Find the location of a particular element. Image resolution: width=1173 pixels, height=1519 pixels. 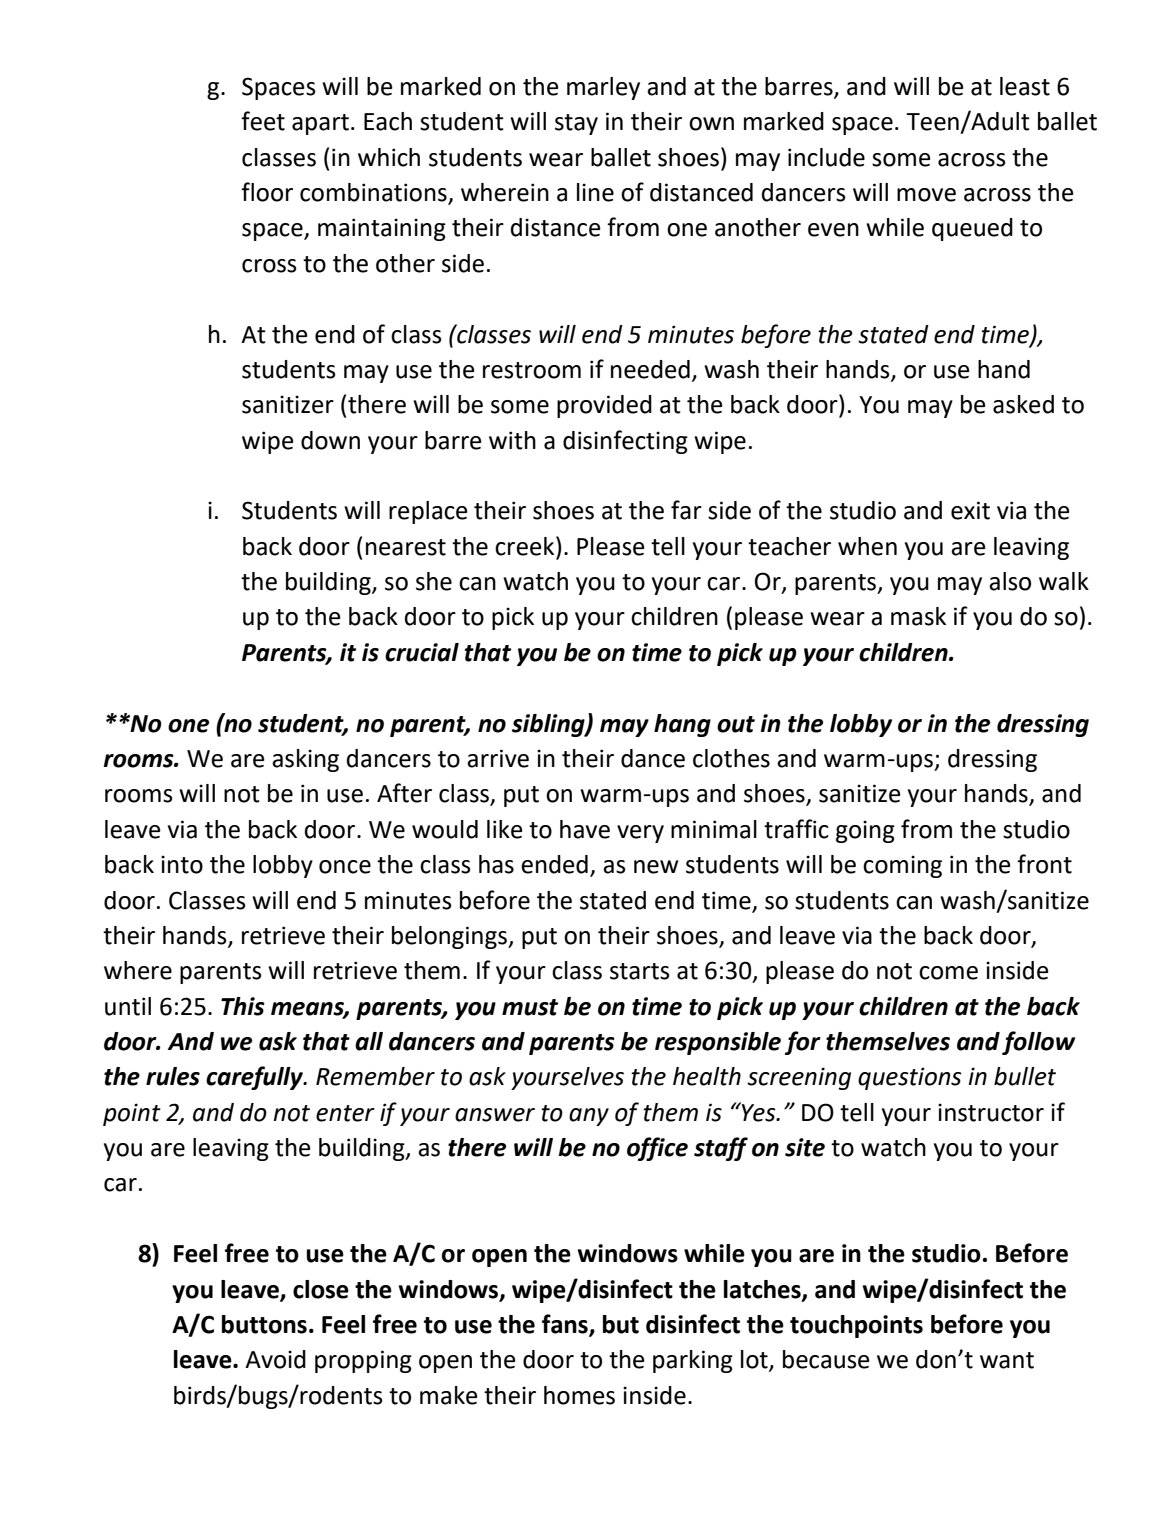

questions is located at coordinates (910, 1078).
